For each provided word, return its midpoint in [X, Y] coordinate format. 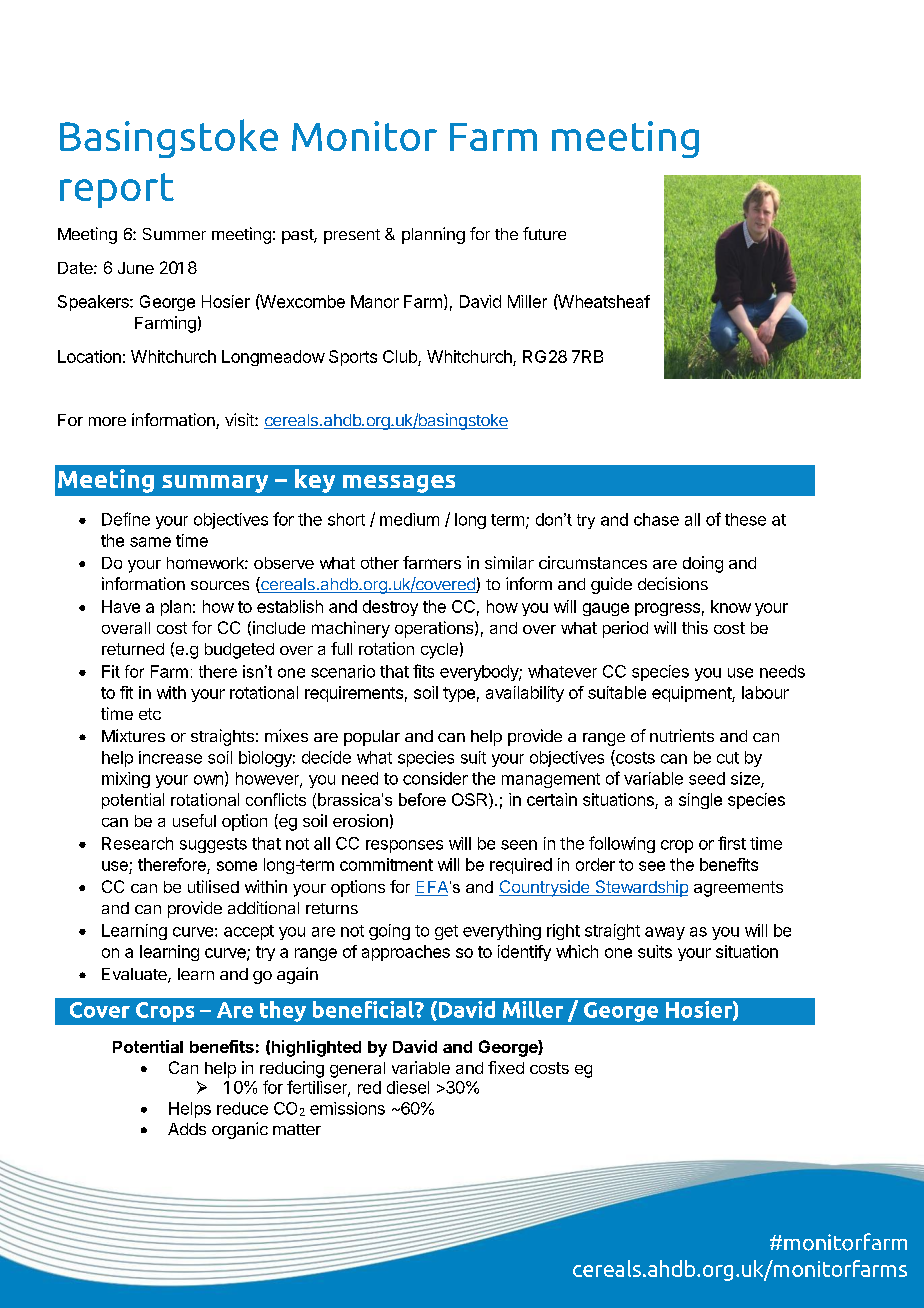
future [544, 233]
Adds [187, 1129]
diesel [408, 1087]
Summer [174, 234]
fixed [506, 1067]
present [352, 236]
